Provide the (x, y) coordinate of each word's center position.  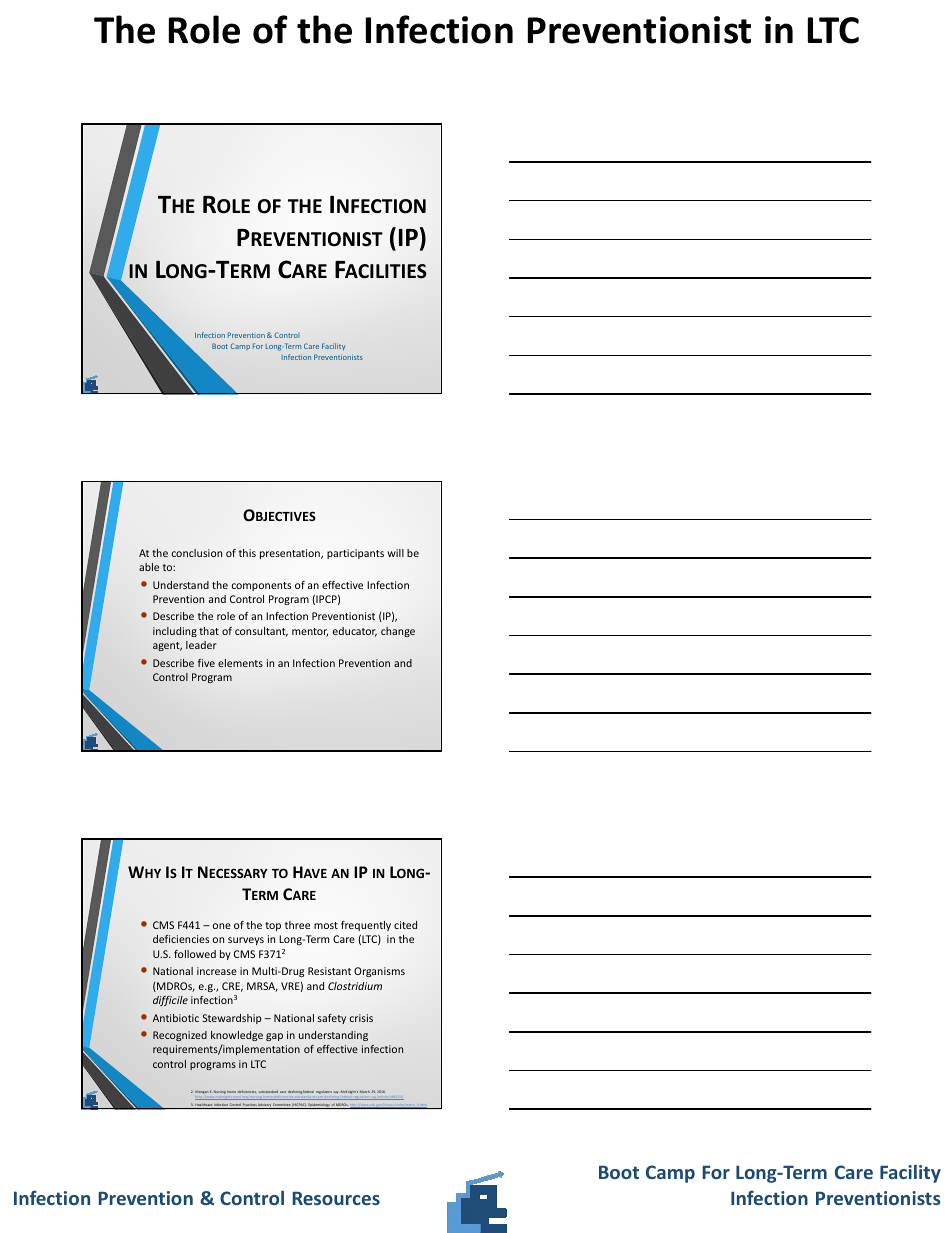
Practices (250, 1106)
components (261, 586)
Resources (336, 1198)
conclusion (197, 553)
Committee (282, 1106)
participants (355, 554)
